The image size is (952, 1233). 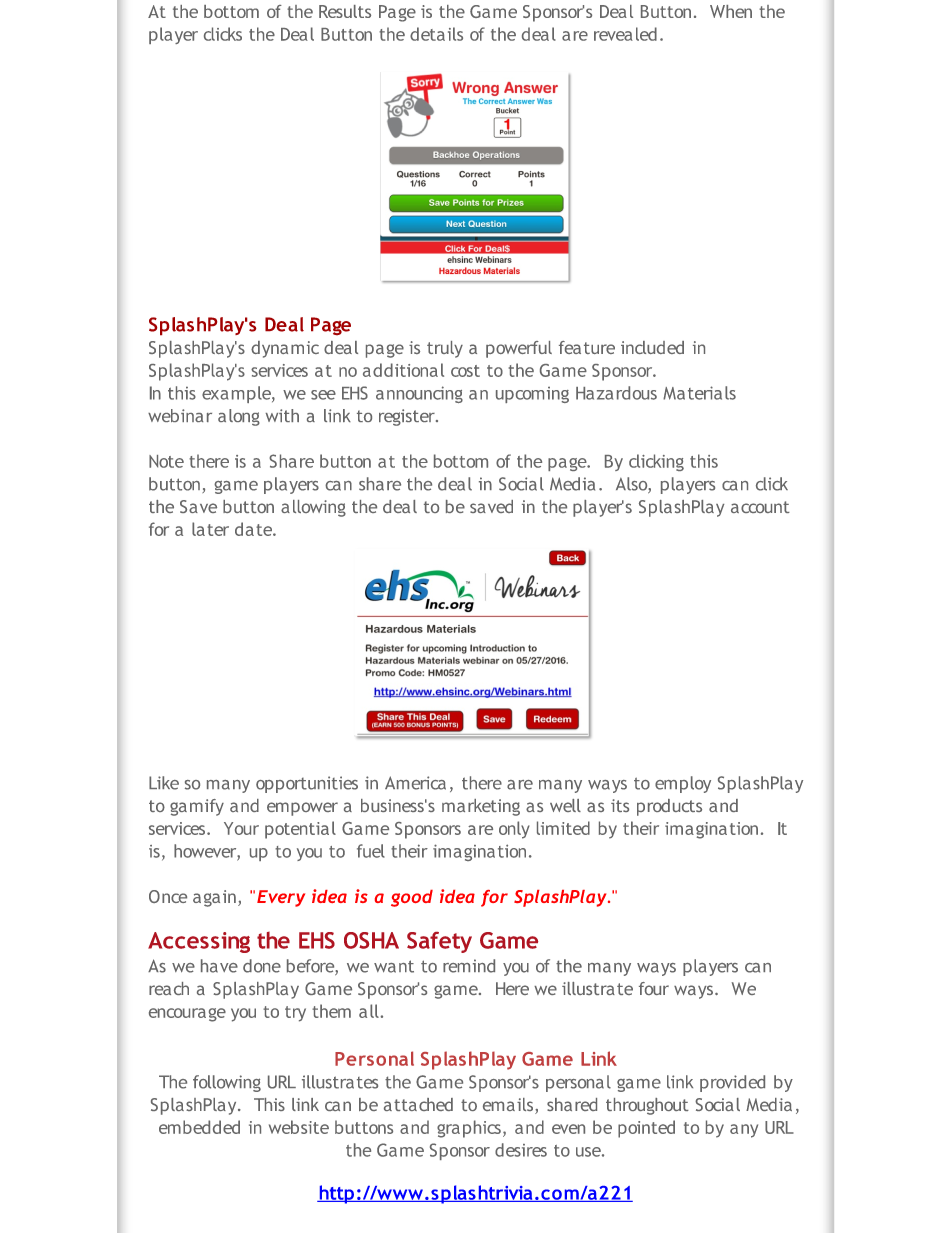 What do you see at coordinates (241, 828) in the page?
I see `Your` at bounding box center [241, 828].
